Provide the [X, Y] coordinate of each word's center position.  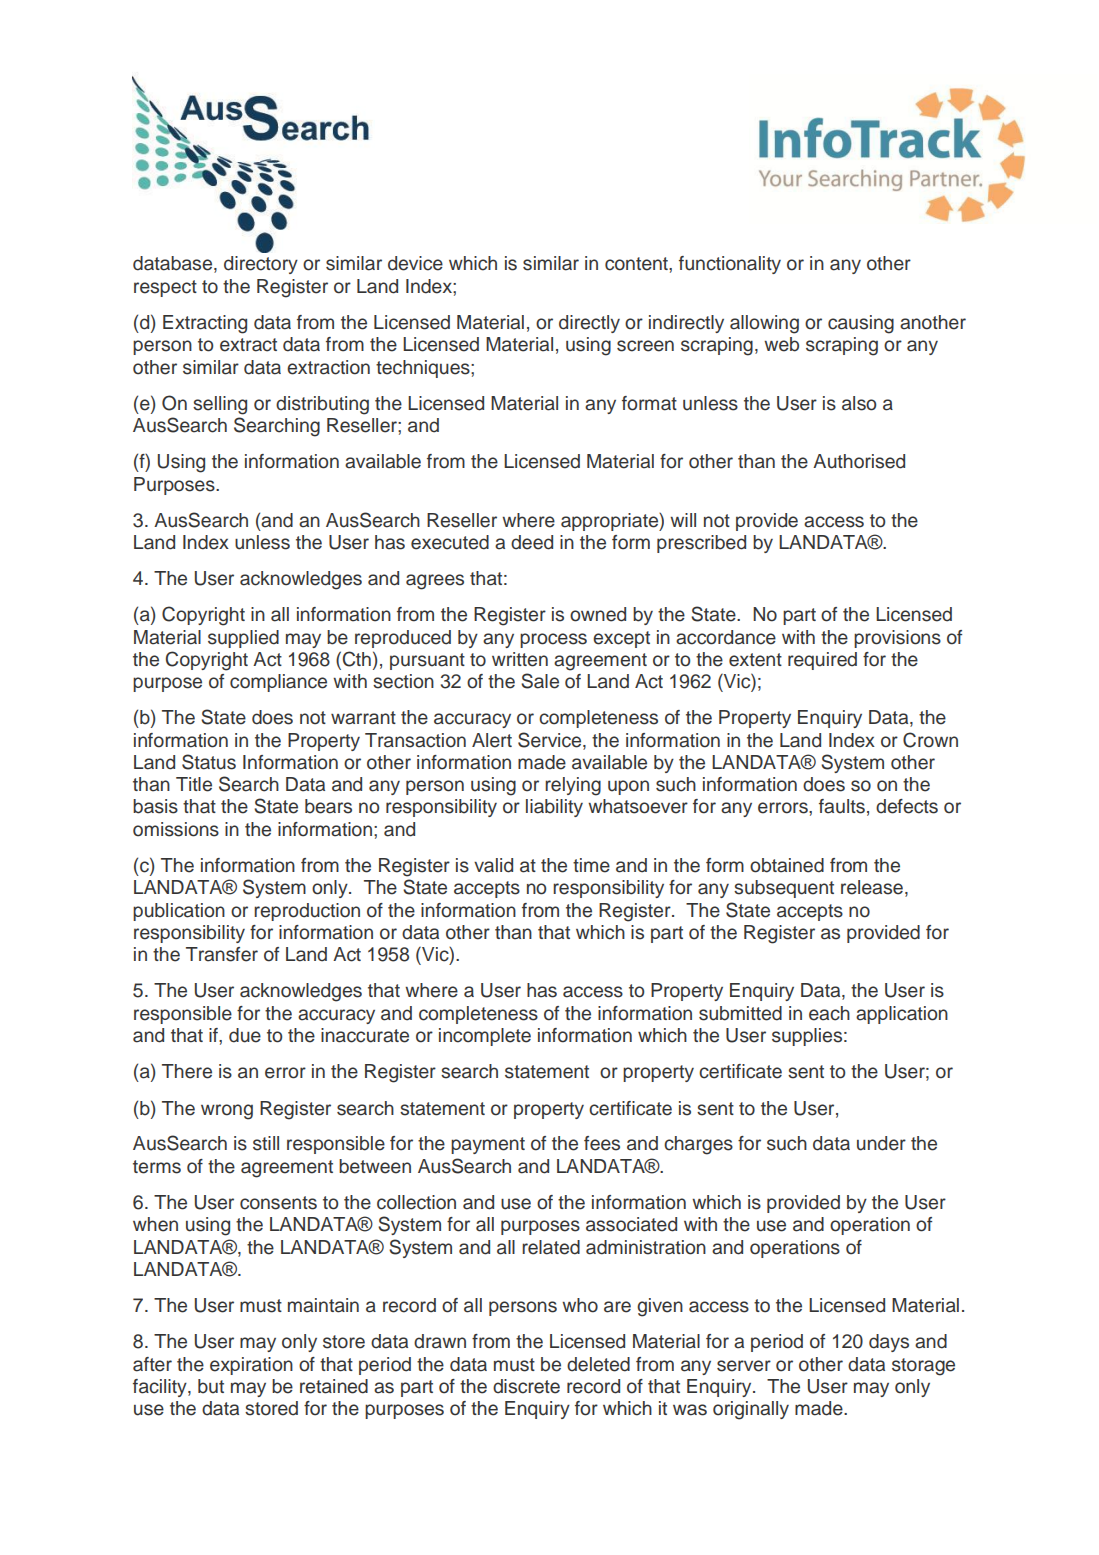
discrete [526, 1386]
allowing [764, 324]
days [889, 1343]
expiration [251, 1366]
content [637, 264]
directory [261, 265]
